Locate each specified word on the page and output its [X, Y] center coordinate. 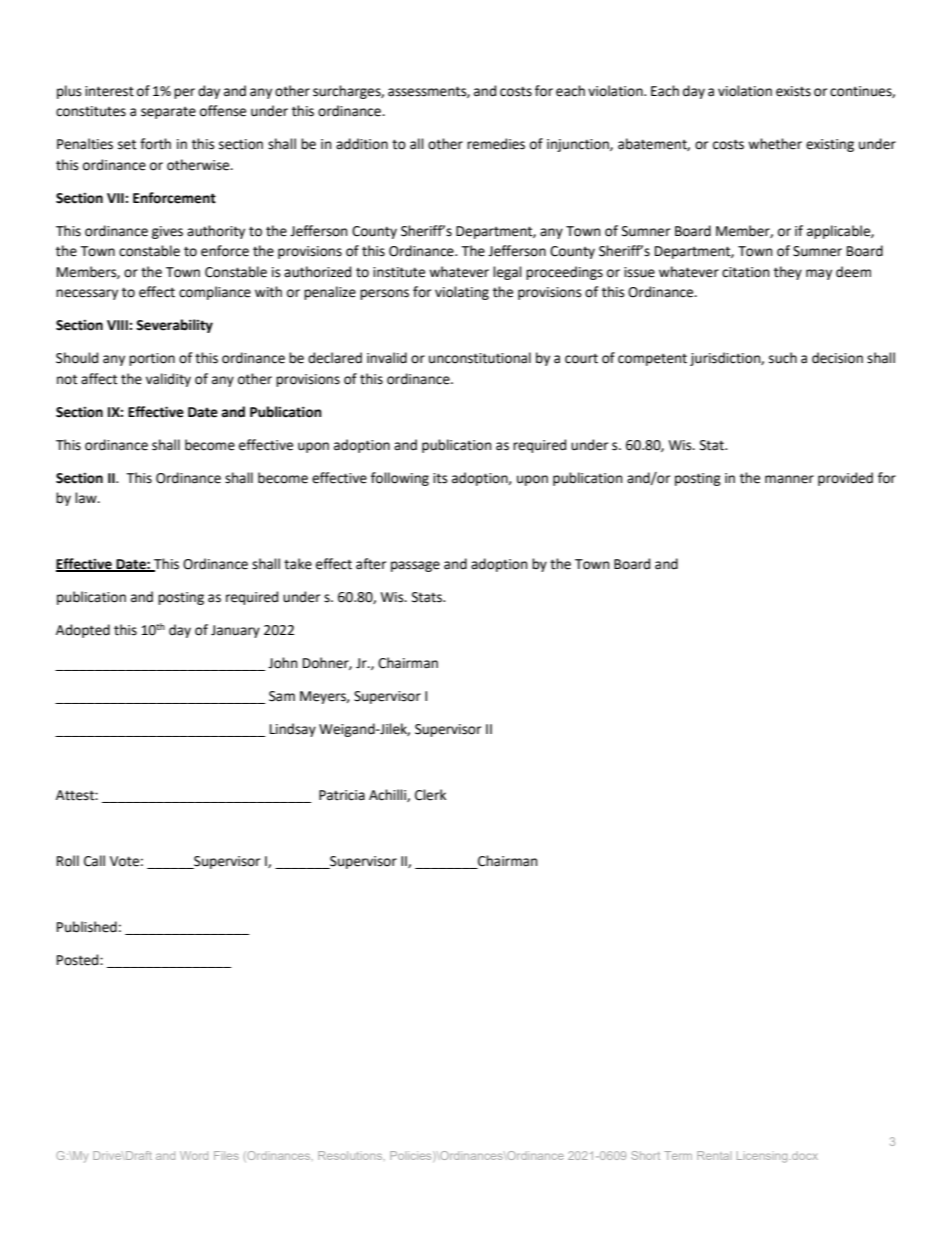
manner [789, 479]
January [235, 631]
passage [415, 566]
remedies [496, 144]
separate [168, 113]
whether [775, 144]
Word [194, 1155]
